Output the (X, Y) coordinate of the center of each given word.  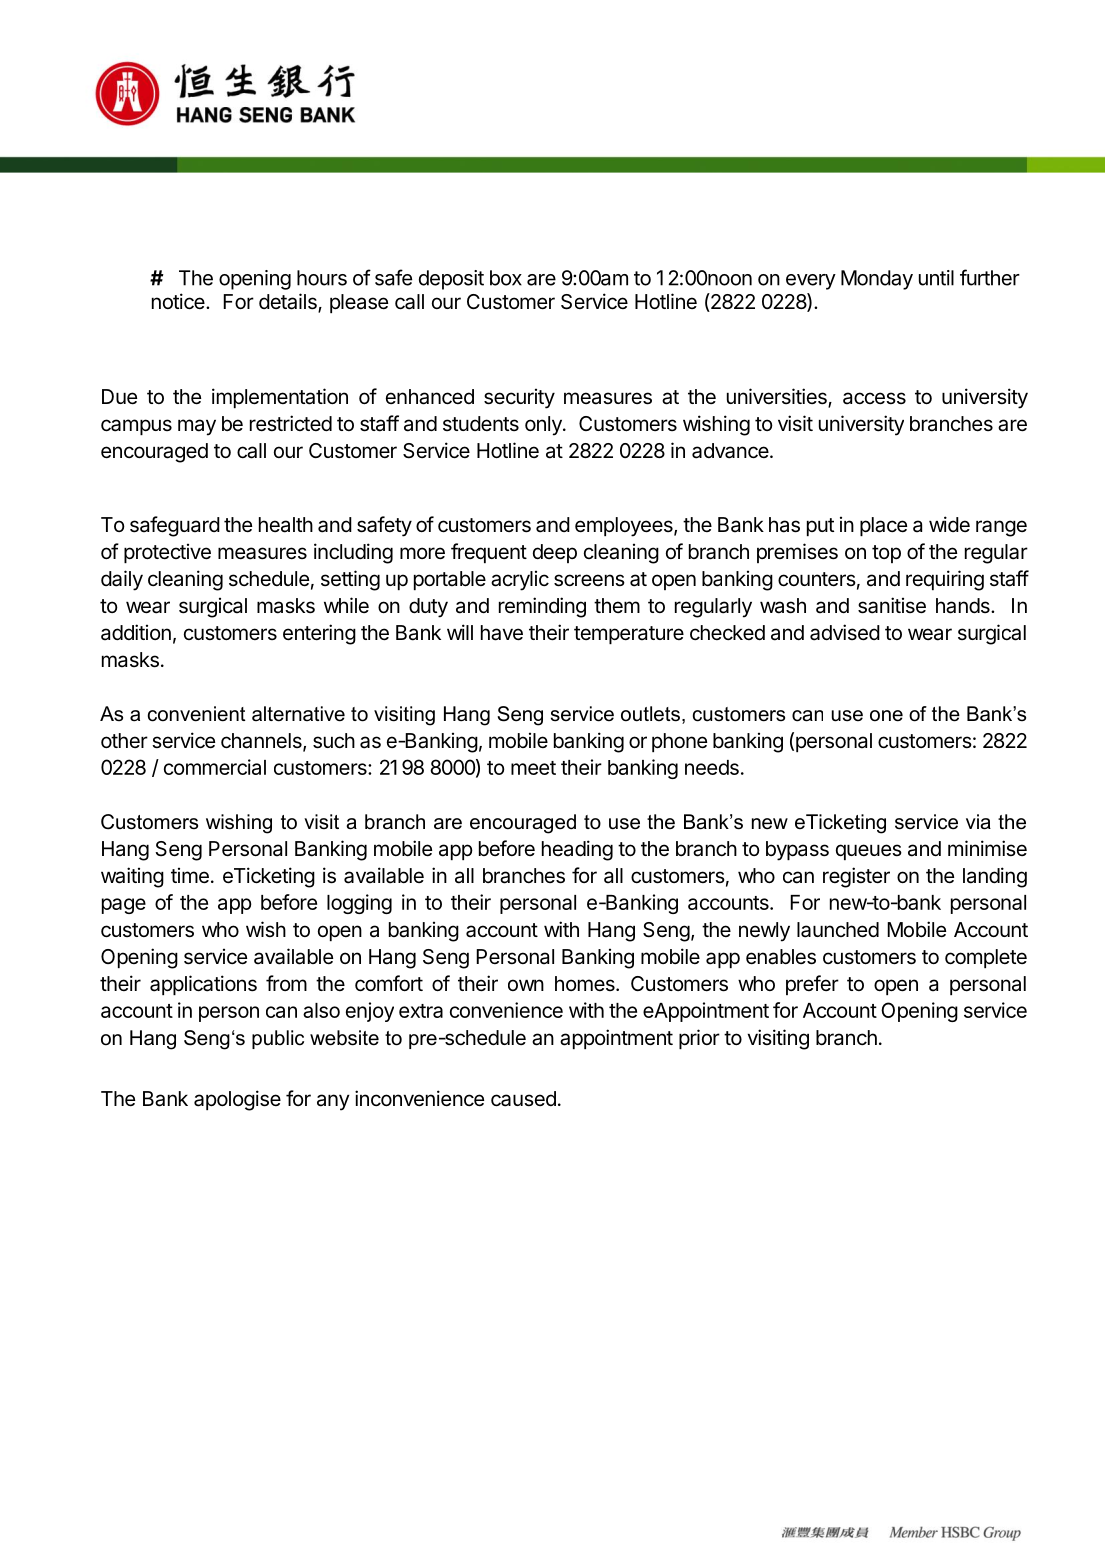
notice (179, 301)
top (886, 554)
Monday (877, 280)
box (506, 278)
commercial (215, 767)
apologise (237, 1100)
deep (555, 553)
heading (577, 850)
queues (869, 852)
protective (167, 553)
